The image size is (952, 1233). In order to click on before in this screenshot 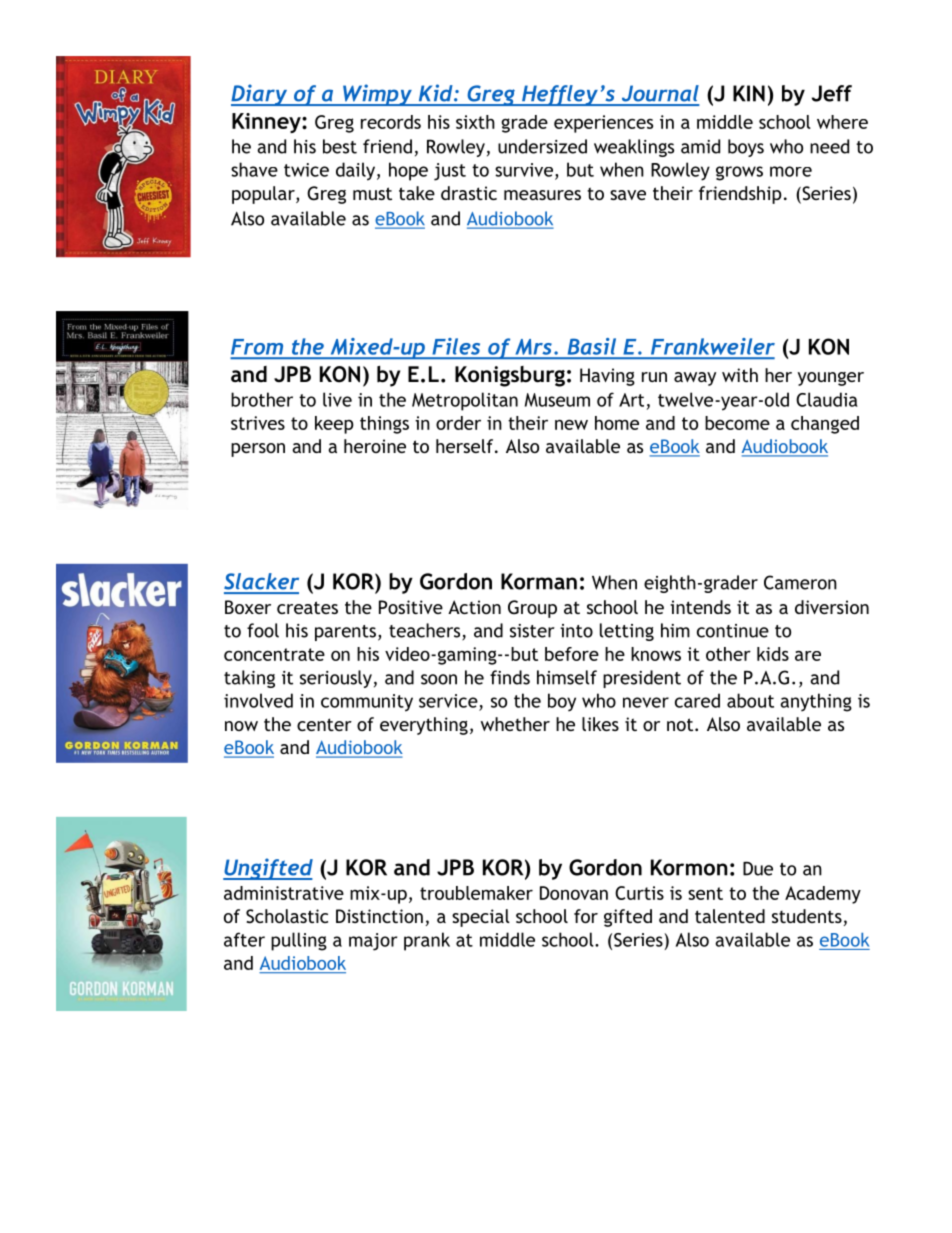, I will do `click(572, 654)`.
